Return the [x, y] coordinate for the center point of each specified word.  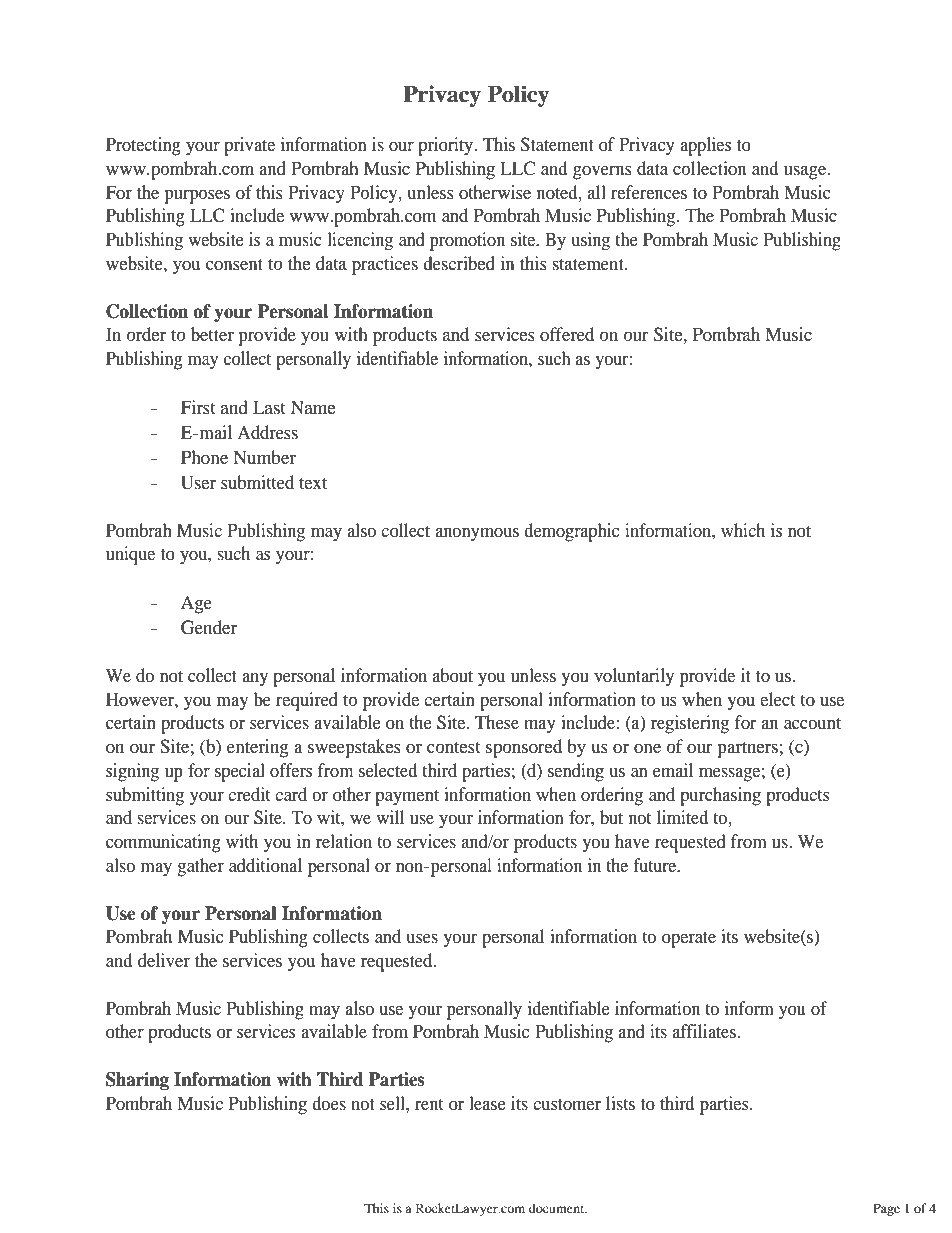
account [812, 723]
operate [689, 940]
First [198, 407]
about [453, 675]
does [329, 1103]
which [743, 530]
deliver [164, 960]
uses [422, 938]
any [255, 680]
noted [558, 192]
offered [567, 334]
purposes [197, 197]
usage [806, 172]
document [558, 1208]
